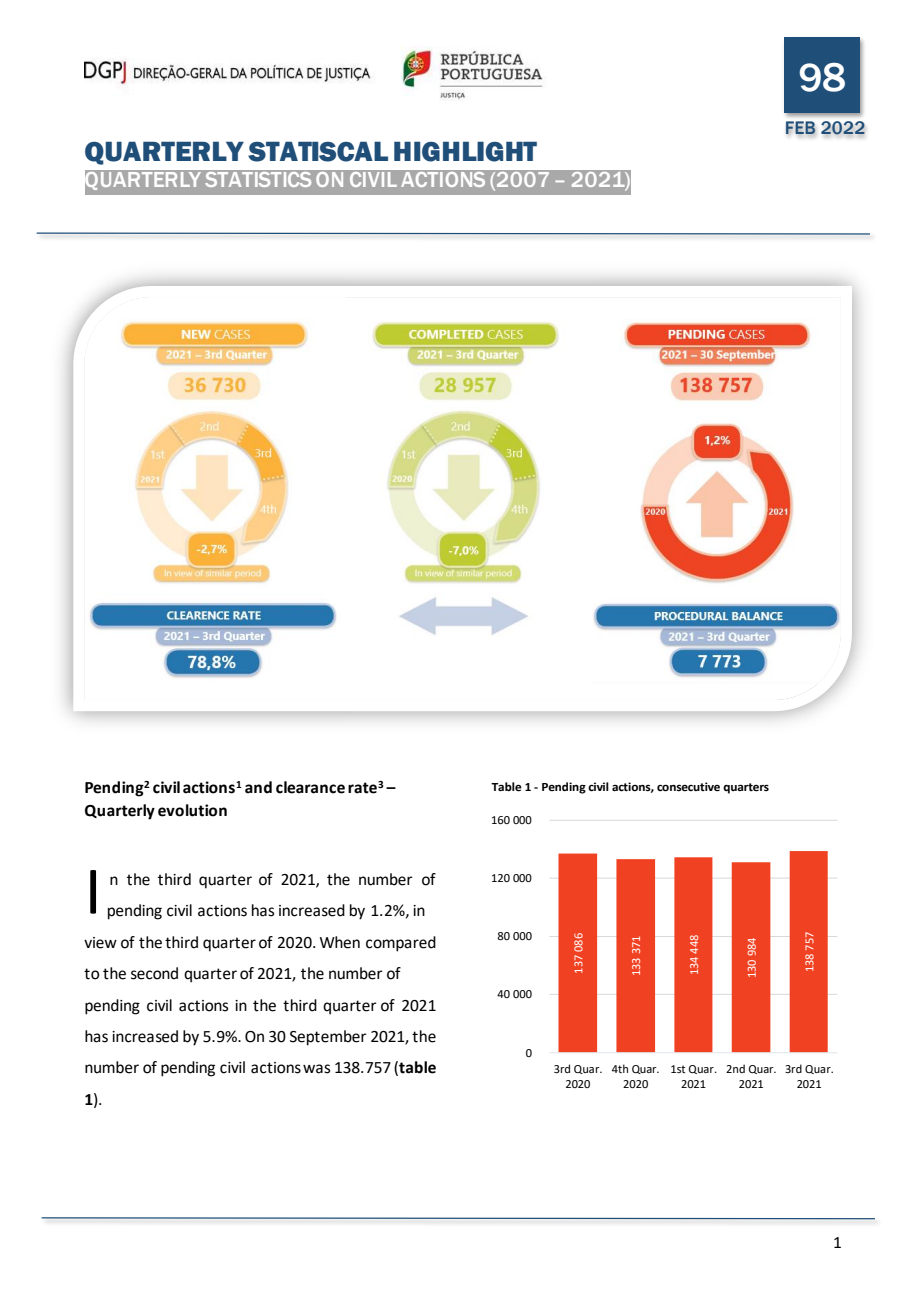 The height and width of the screenshot is (1308, 924). Describe the element at coordinates (688, 787) in the screenshot. I see `consecutive` at that location.
